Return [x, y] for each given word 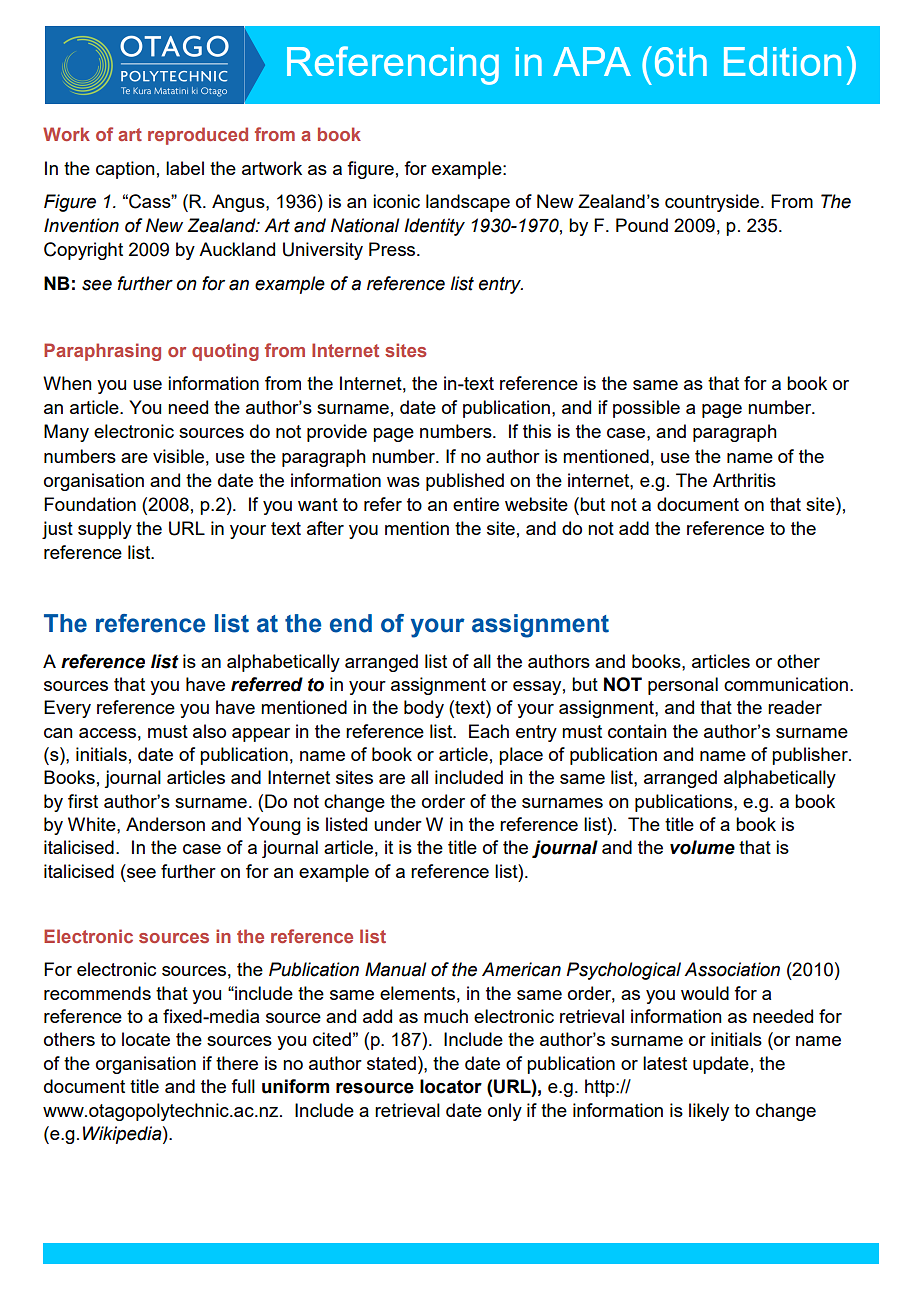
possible [646, 409]
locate [146, 1039]
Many [66, 433]
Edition [782, 61]
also [209, 731]
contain [637, 731]
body [424, 709]
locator [451, 1086]
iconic [396, 201]
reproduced [198, 136]
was [403, 482]
